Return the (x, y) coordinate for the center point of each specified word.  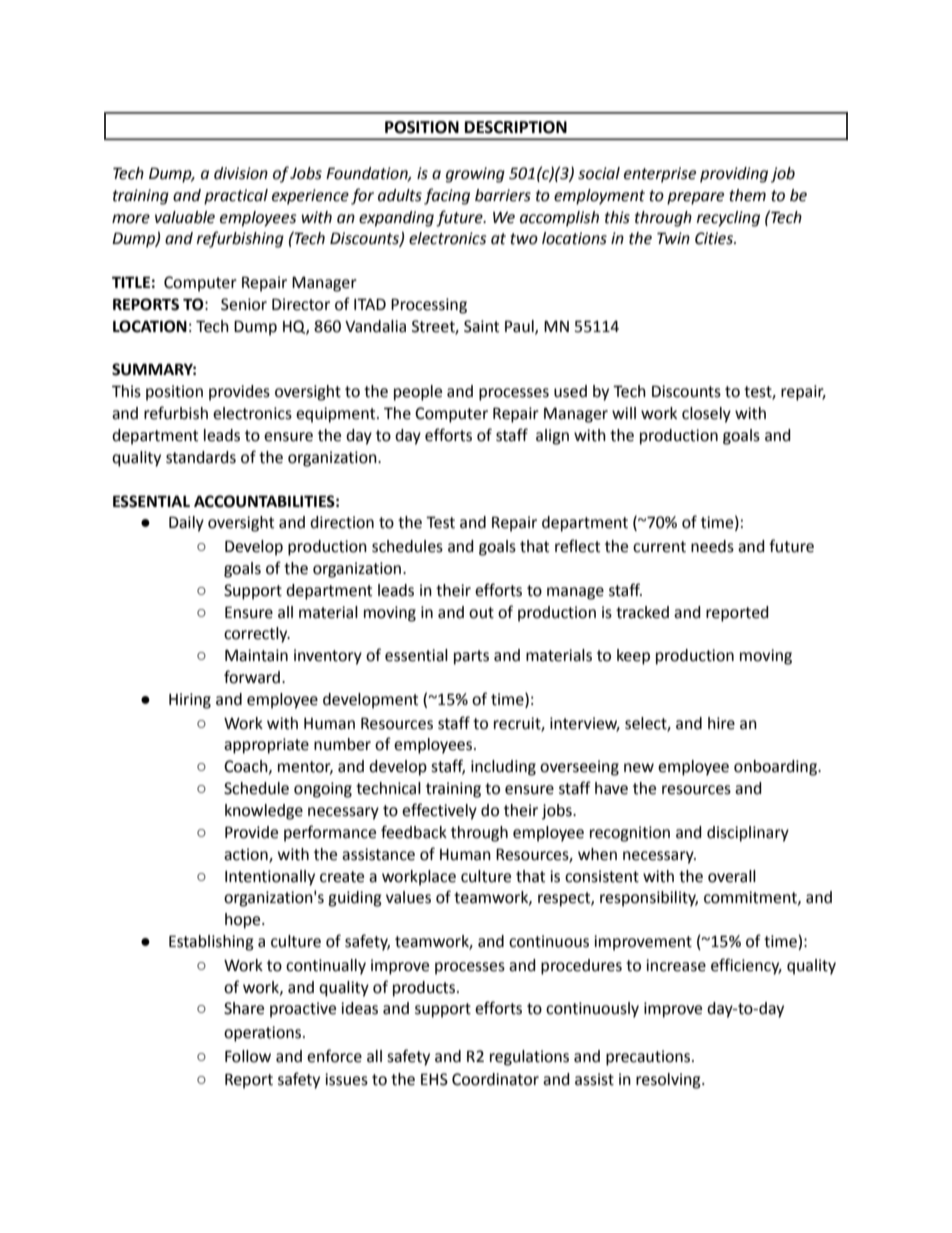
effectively (439, 811)
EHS (434, 1079)
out (481, 613)
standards (201, 457)
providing (734, 175)
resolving (669, 1081)
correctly (257, 635)
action (247, 855)
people (418, 393)
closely (706, 415)
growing (475, 175)
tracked (642, 612)
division (241, 173)
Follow (248, 1056)
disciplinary (748, 834)
